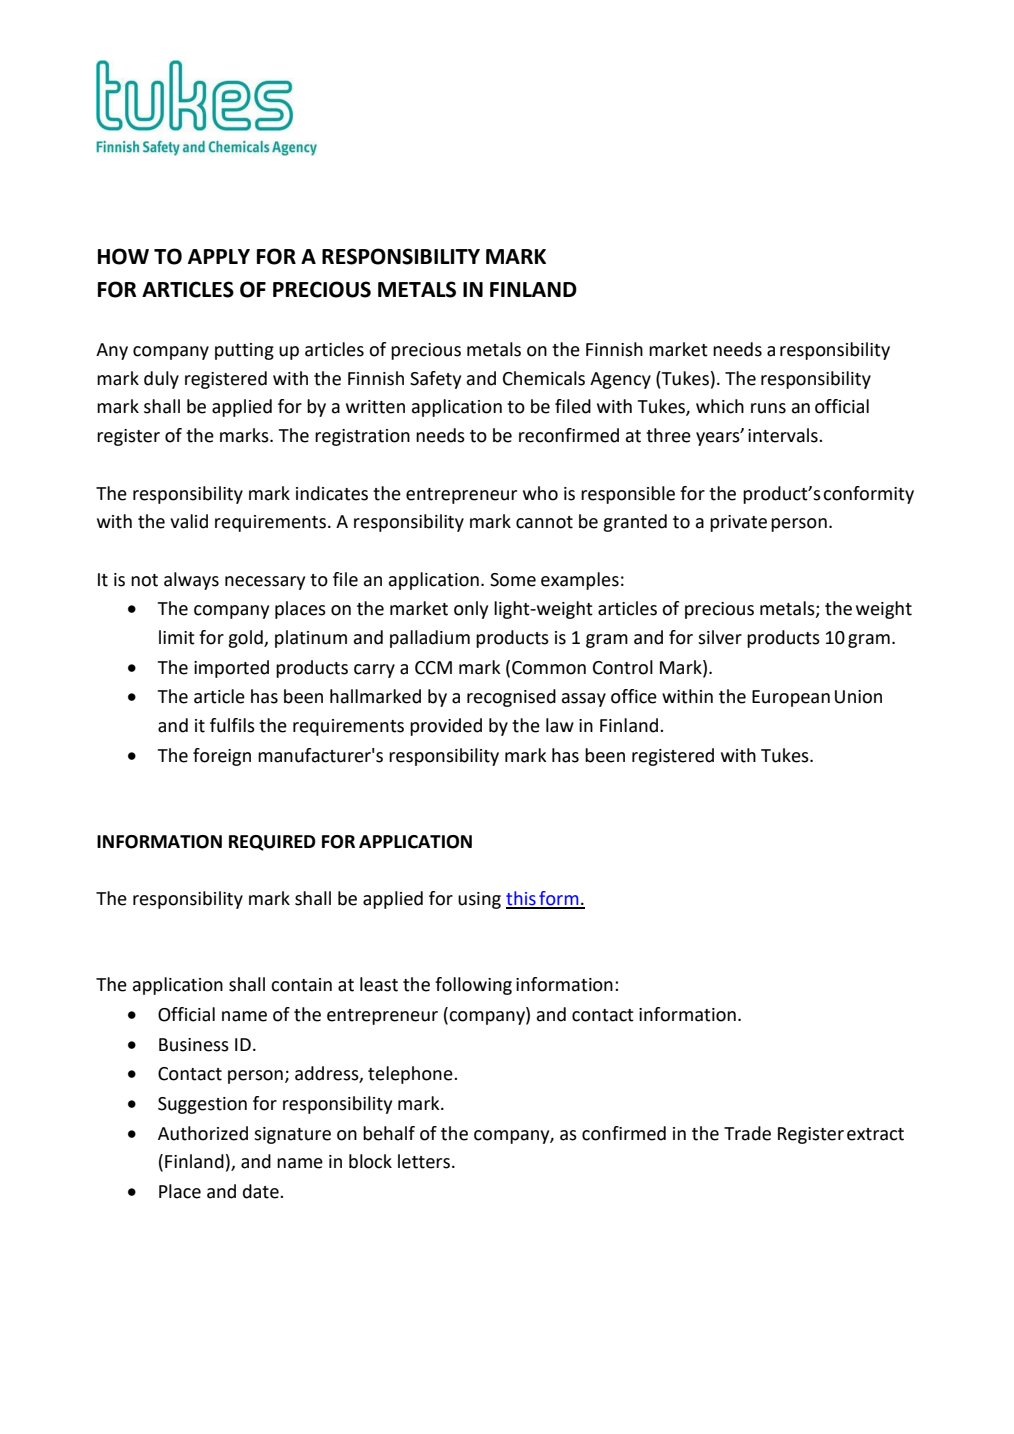  I want to click on fulfils, so click(232, 725).
